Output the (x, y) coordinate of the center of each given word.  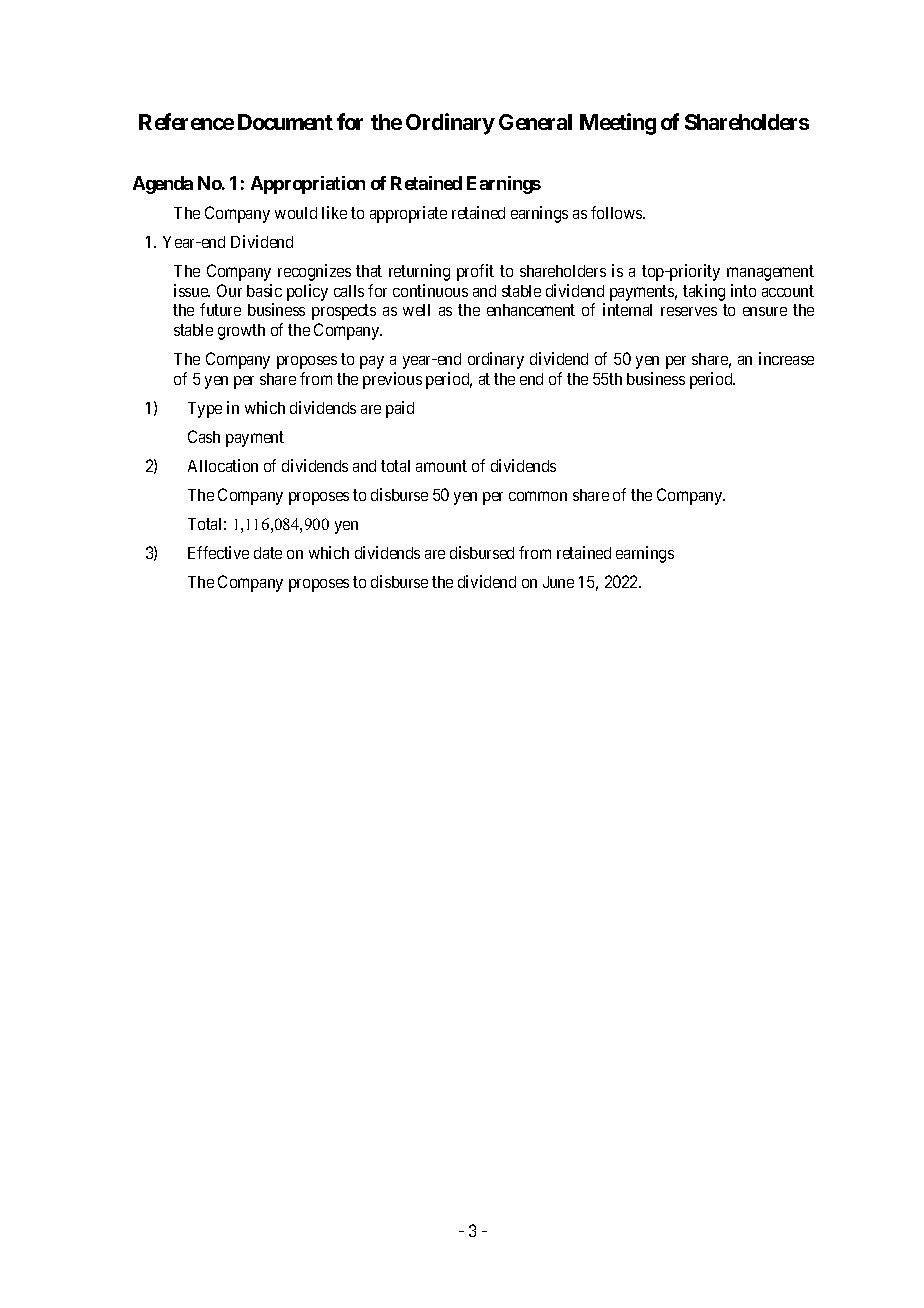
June (558, 582)
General (535, 122)
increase (786, 358)
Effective (218, 552)
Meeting (618, 124)
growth (241, 332)
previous (392, 380)
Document (285, 122)
